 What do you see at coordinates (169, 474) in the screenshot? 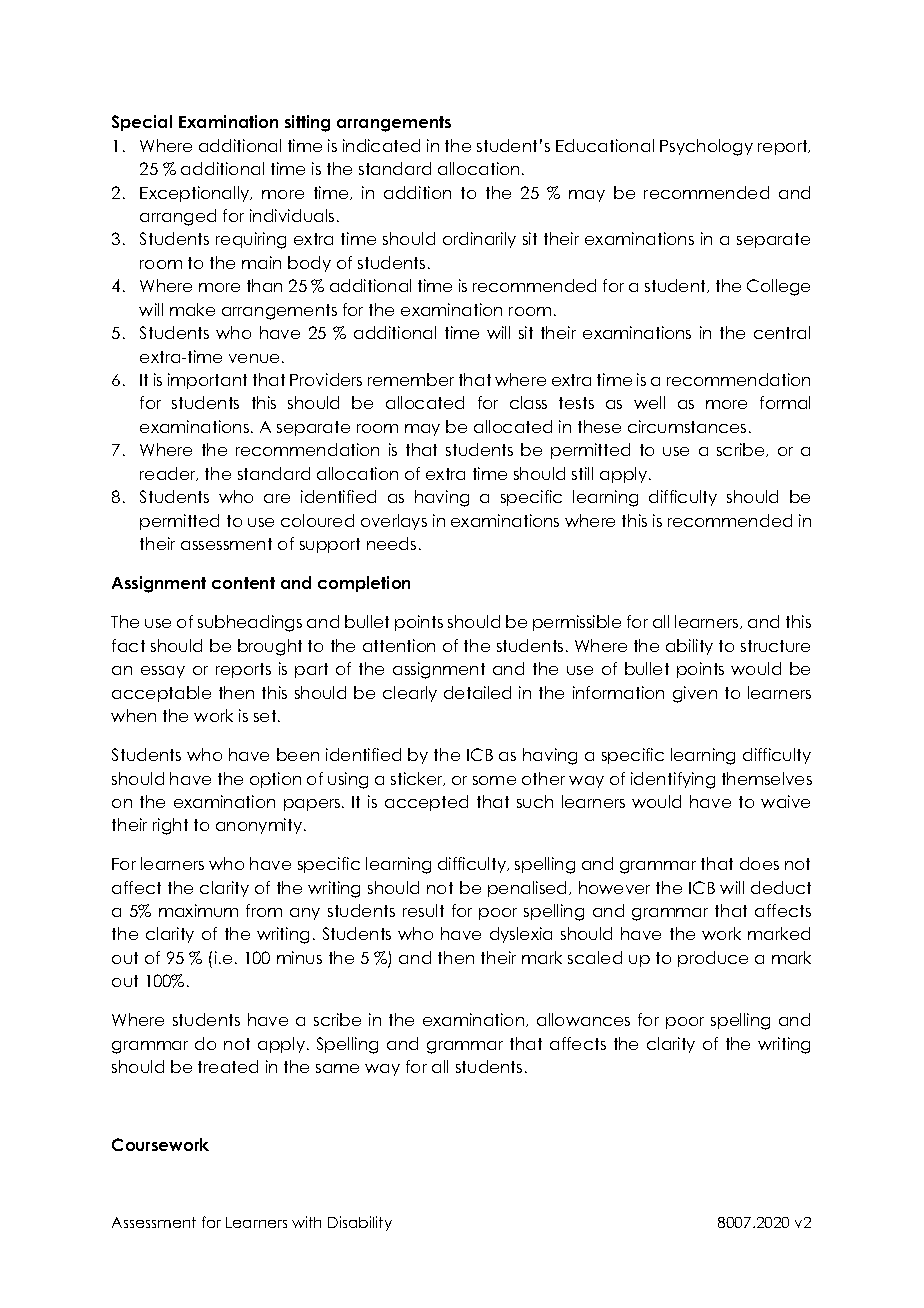
I see `reader` at bounding box center [169, 474].
